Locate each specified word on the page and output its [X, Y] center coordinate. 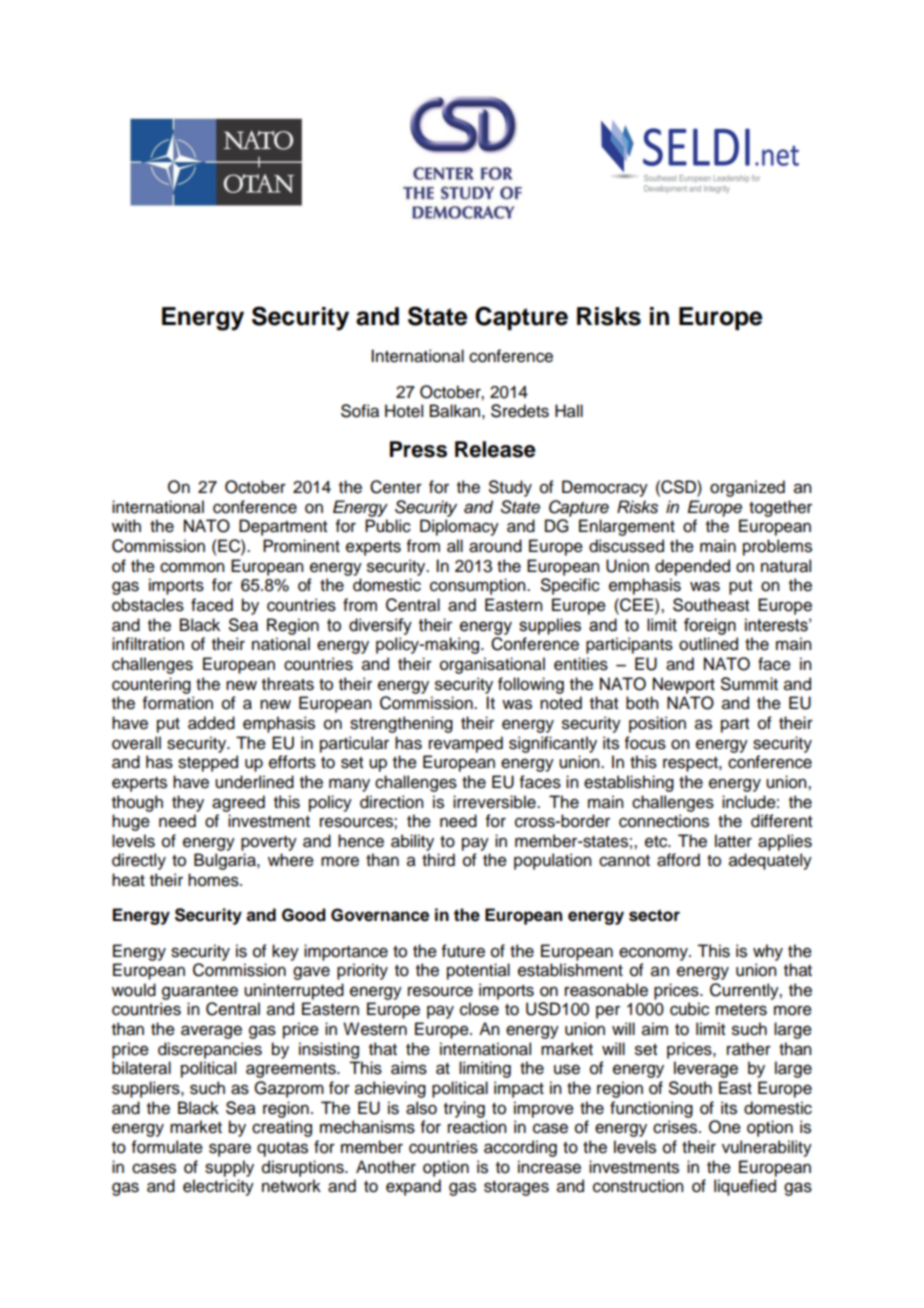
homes [214, 880]
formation [178, 703]
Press [418, 449]
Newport [684, 685]
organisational [492, 665]
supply [229, 1168]
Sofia [360, 411]
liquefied [745, 1187]
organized [747, 488]
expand [413, 1187]
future [463, 951]
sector [654, 915]
